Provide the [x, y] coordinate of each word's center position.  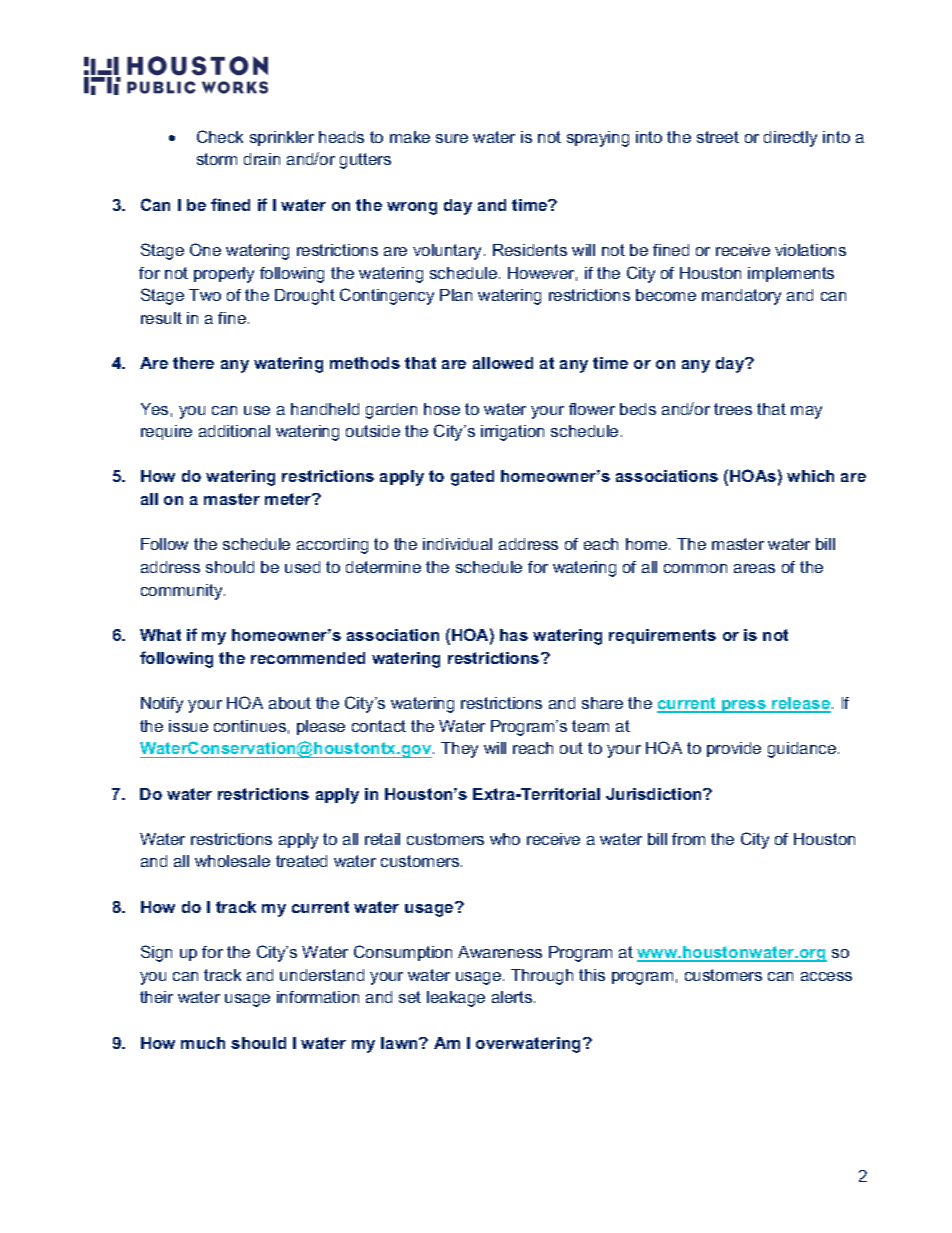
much [203, 1043]
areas [754, 568]
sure [452, 138]
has [514, 635]
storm [217, 159]
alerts [513, 997]
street [718, 137]
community [183, 592]
